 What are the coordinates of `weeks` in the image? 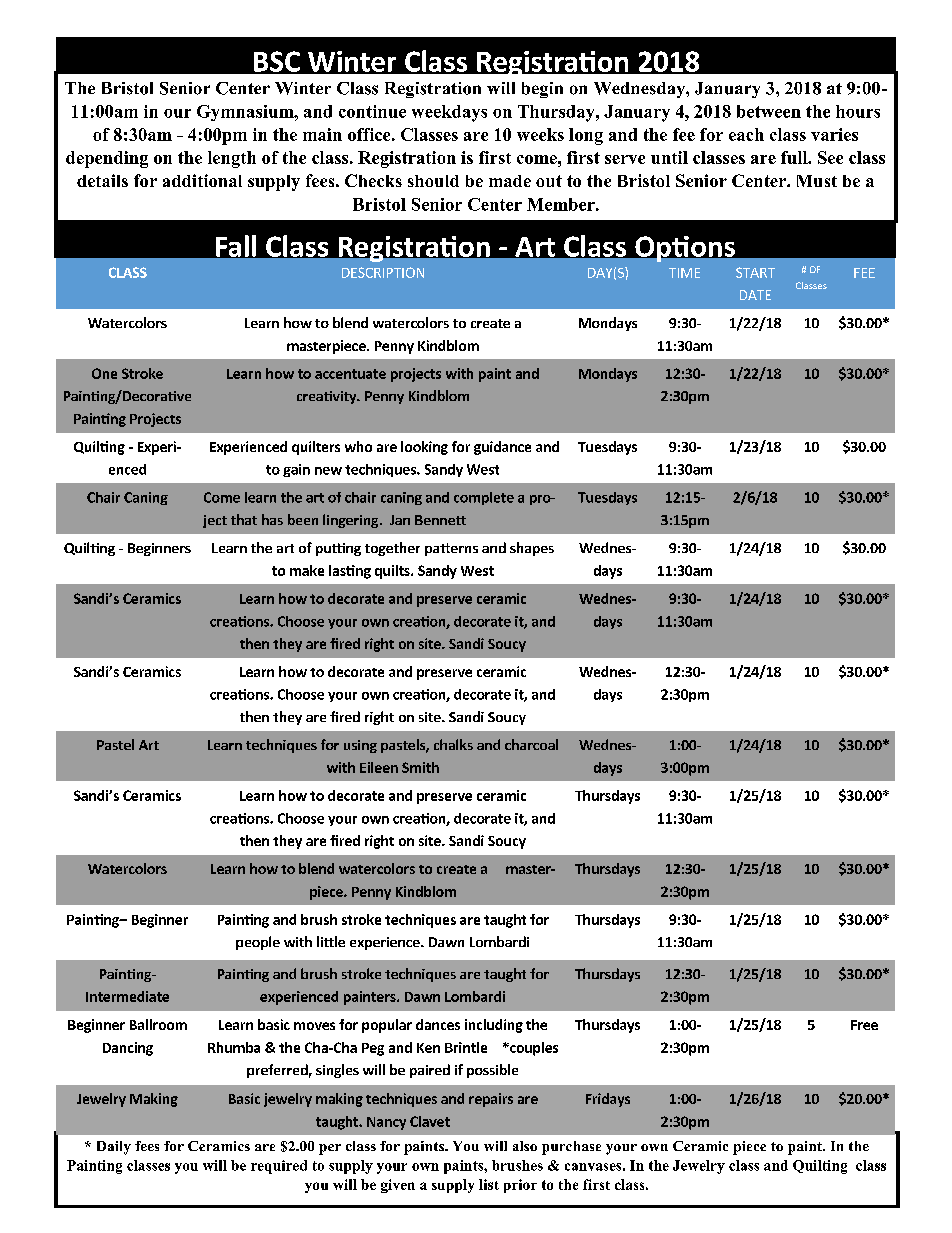 It's located at (540, 134).
